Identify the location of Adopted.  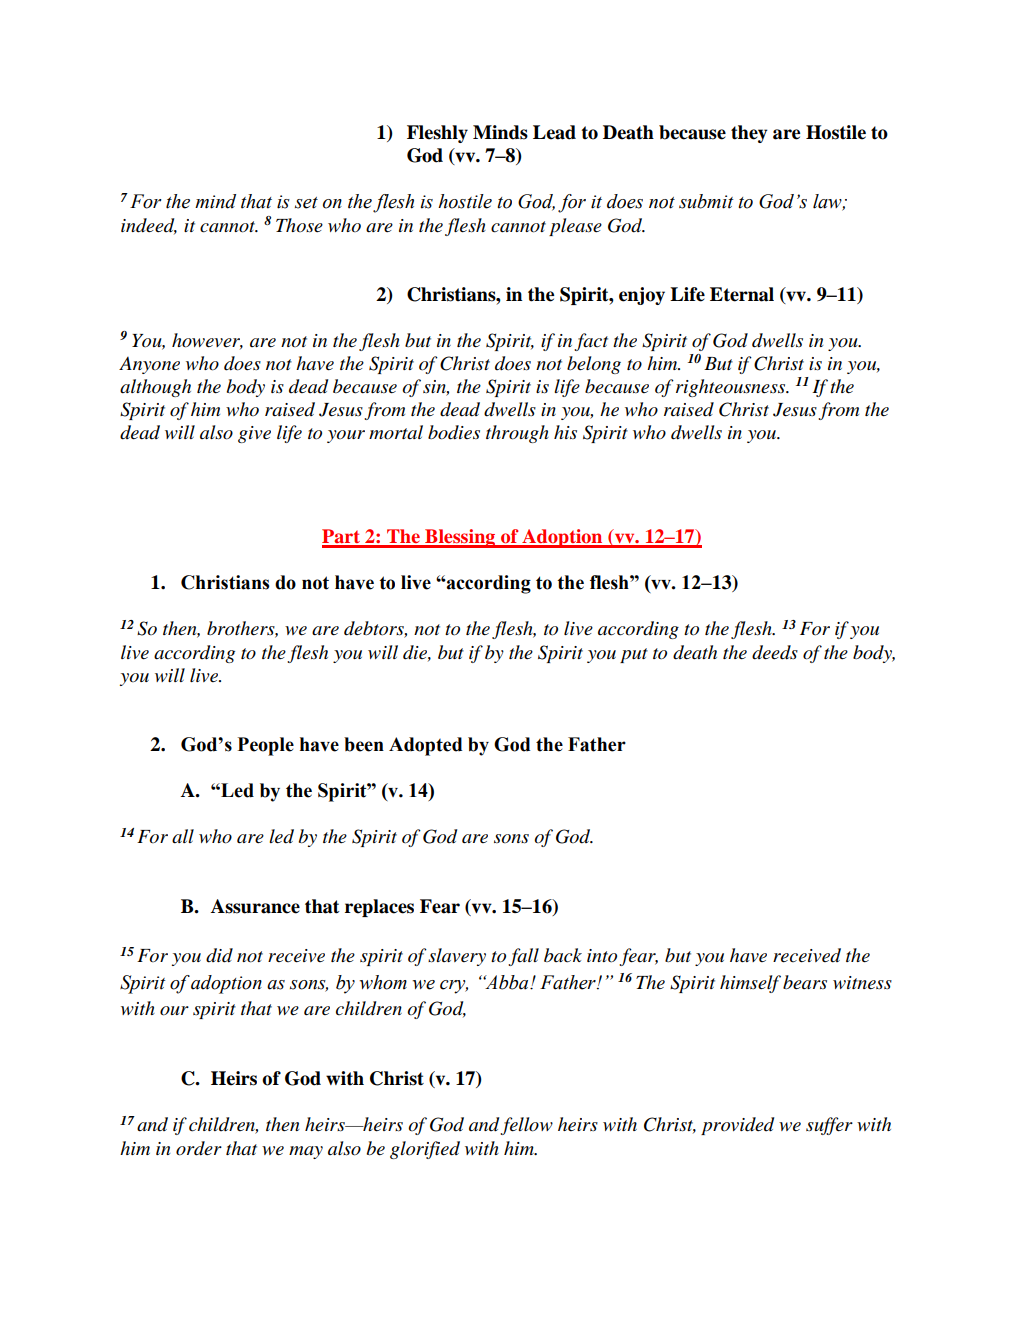
(425, 746).
